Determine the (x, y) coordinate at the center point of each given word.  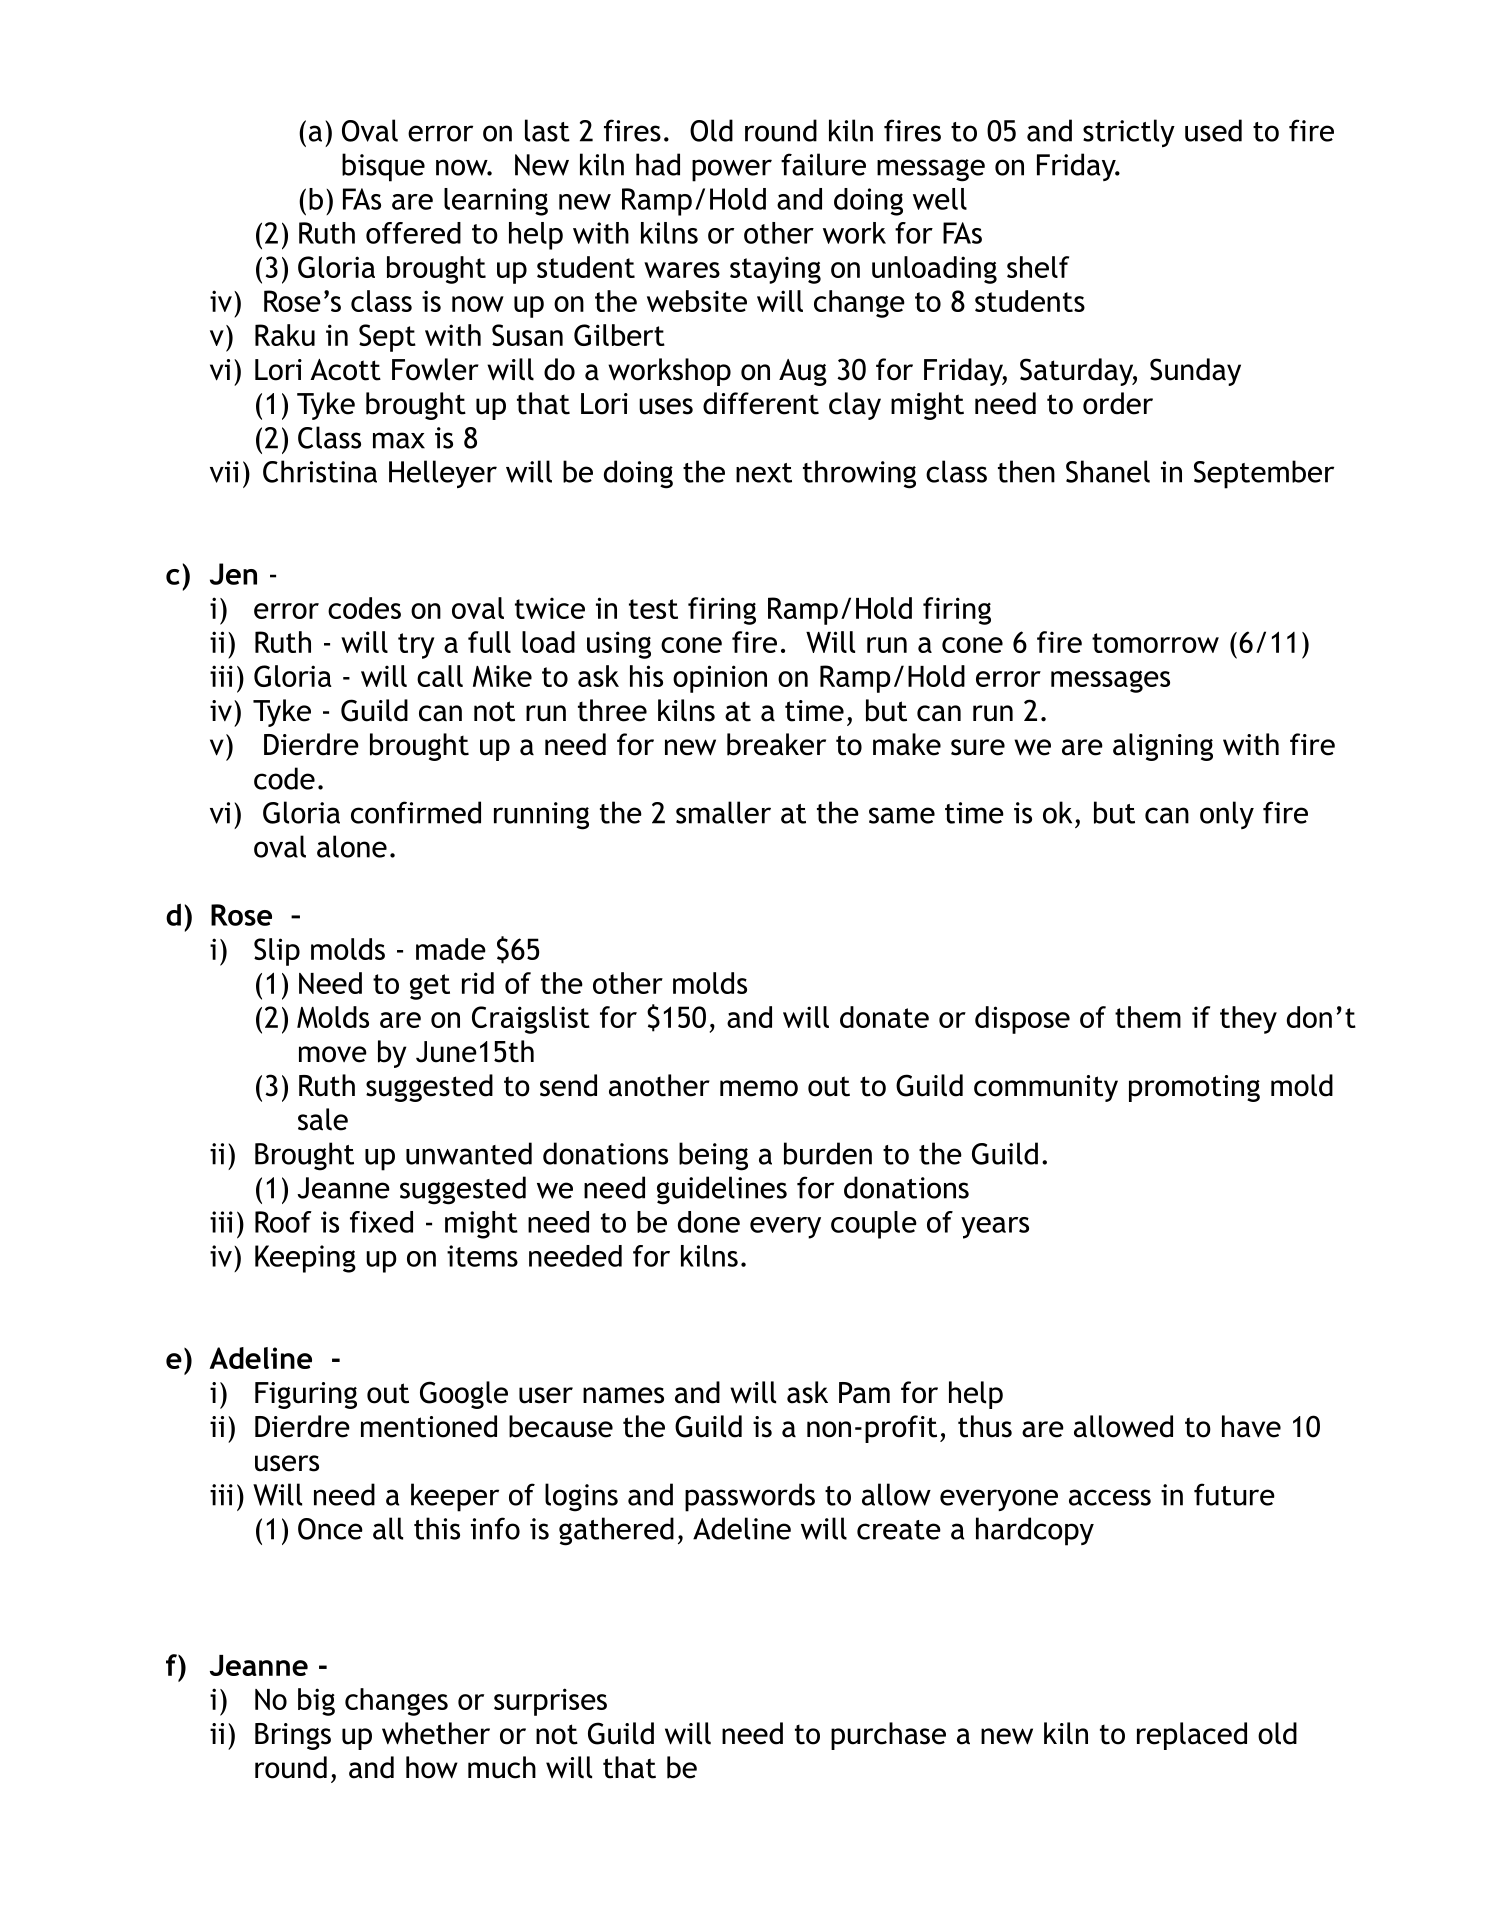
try (416, 646)
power (732, 170)
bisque (383, 167)
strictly (1129, 133)
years (995, 1228)
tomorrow (1155, 643)
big (316, 1702)
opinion (720, 679)
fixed (381, 1222)
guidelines (722, 1190)
